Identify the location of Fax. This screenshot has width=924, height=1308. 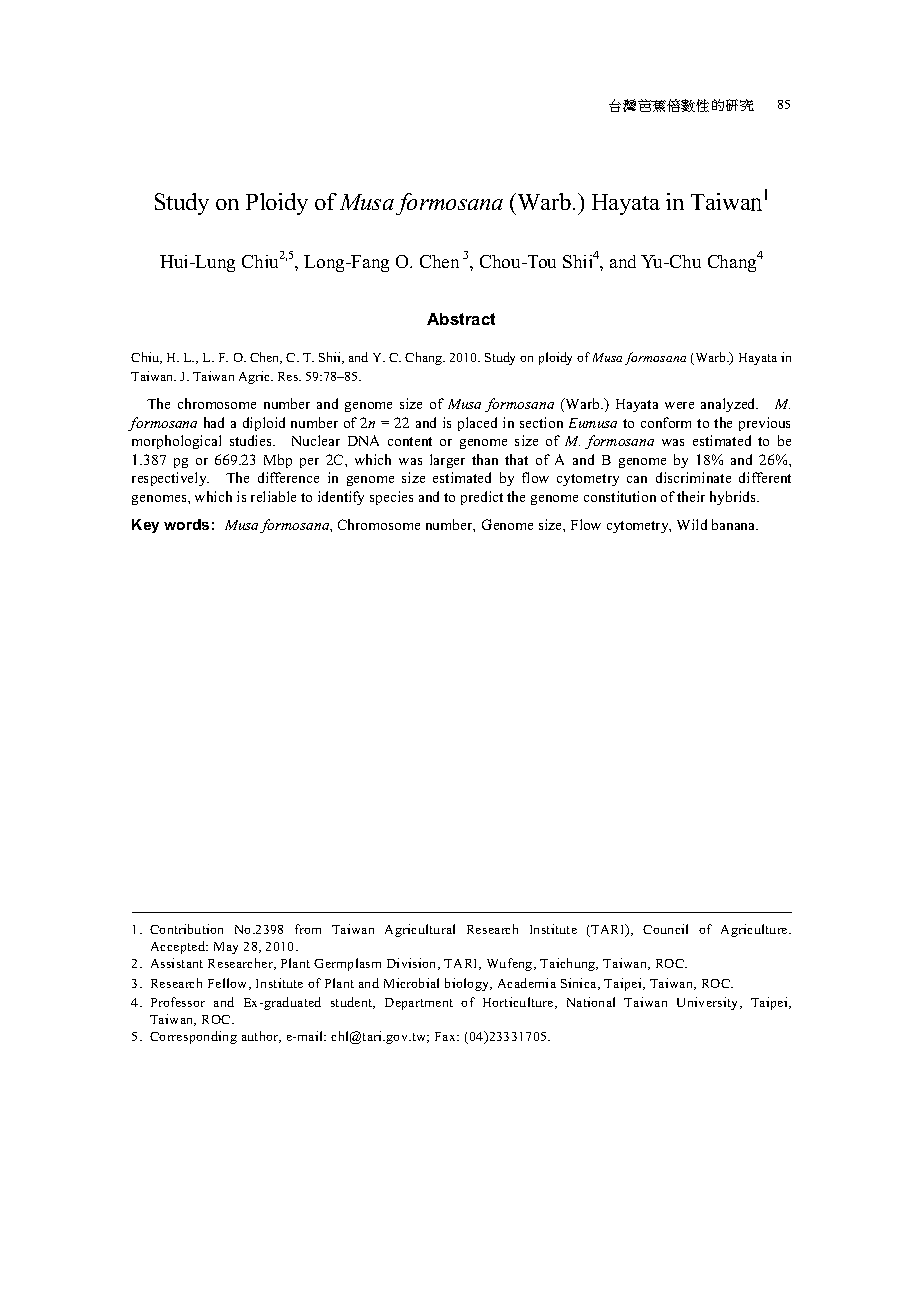
(447, 1036).
